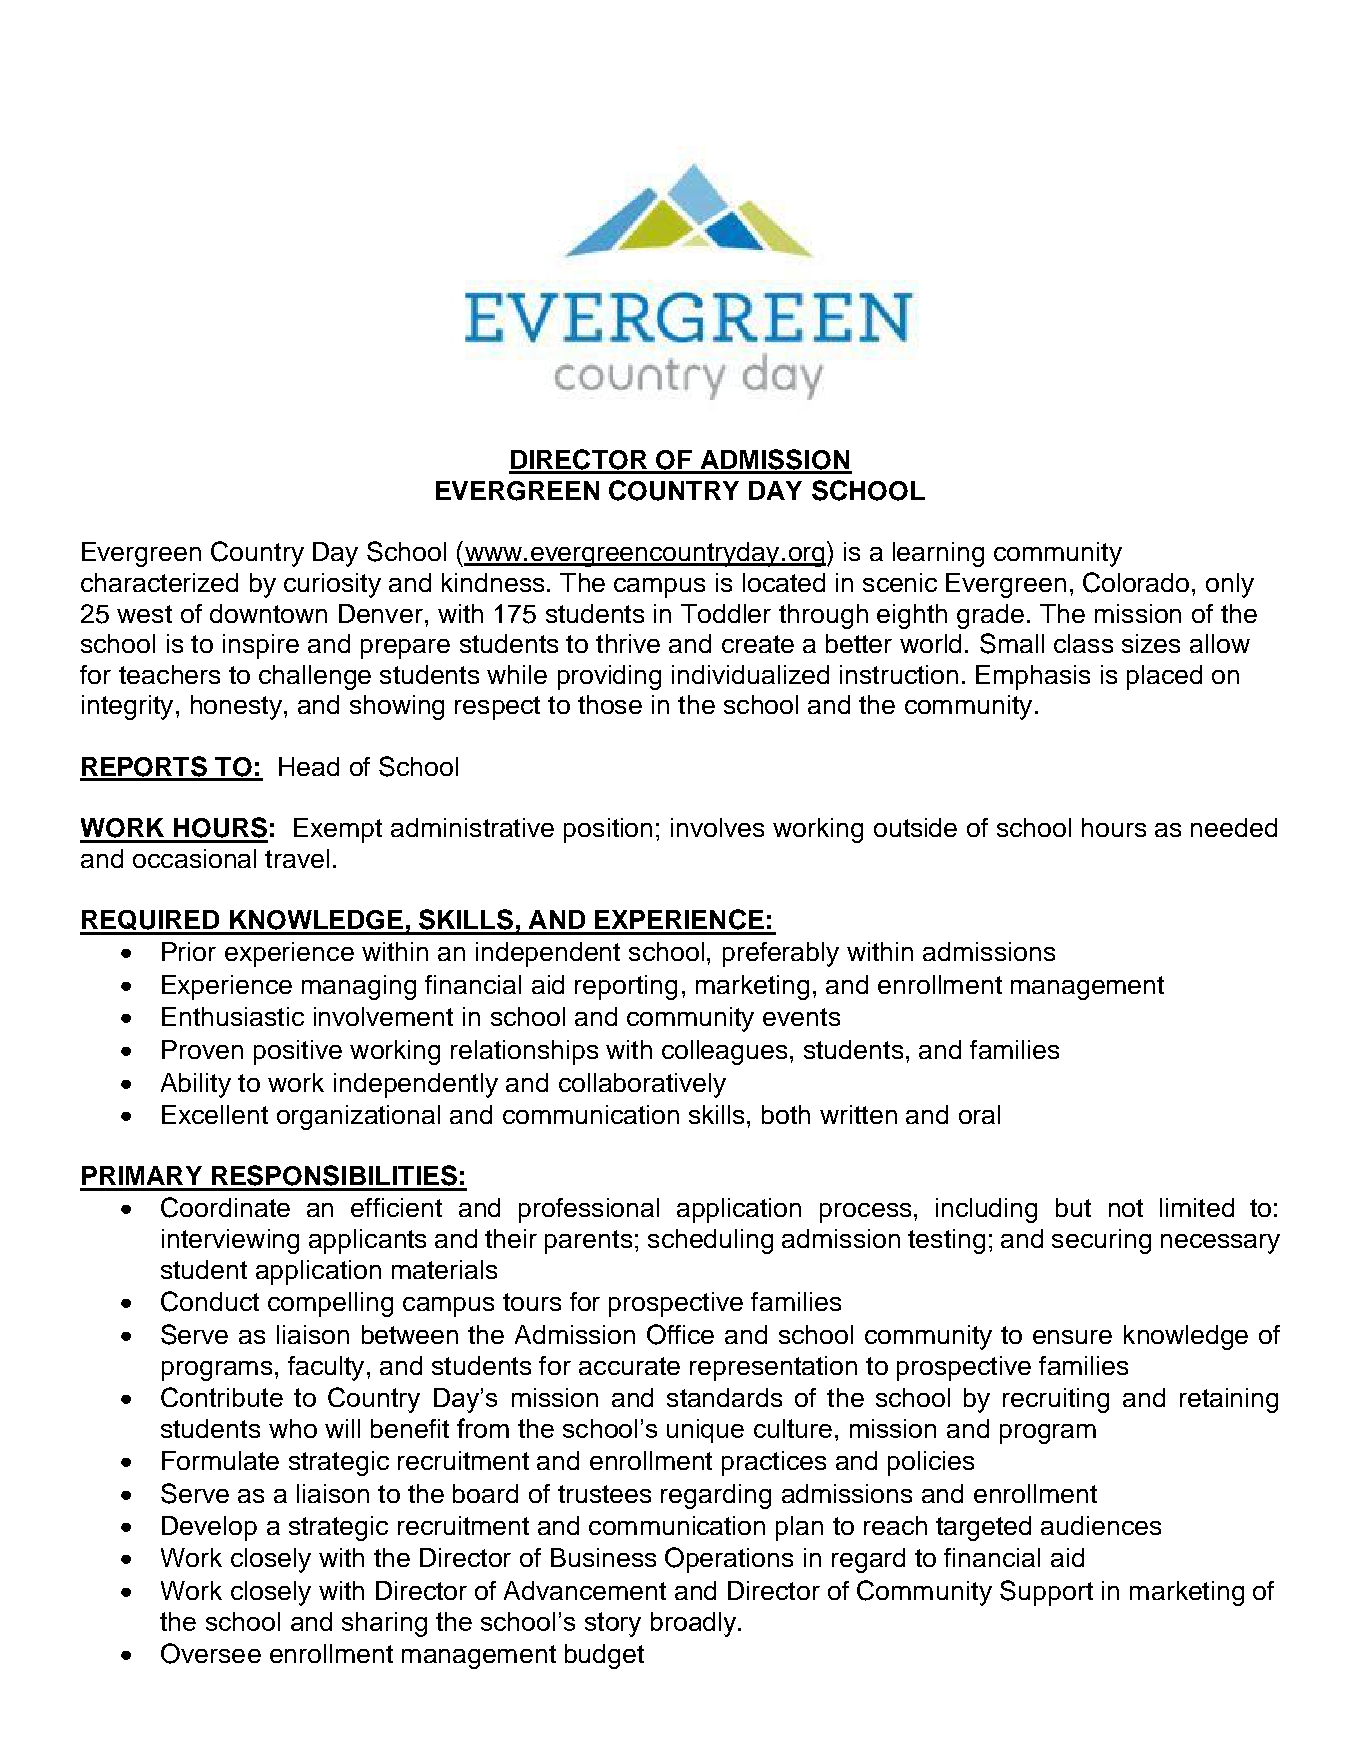  I want to click on preferably, so click(781, 954).
